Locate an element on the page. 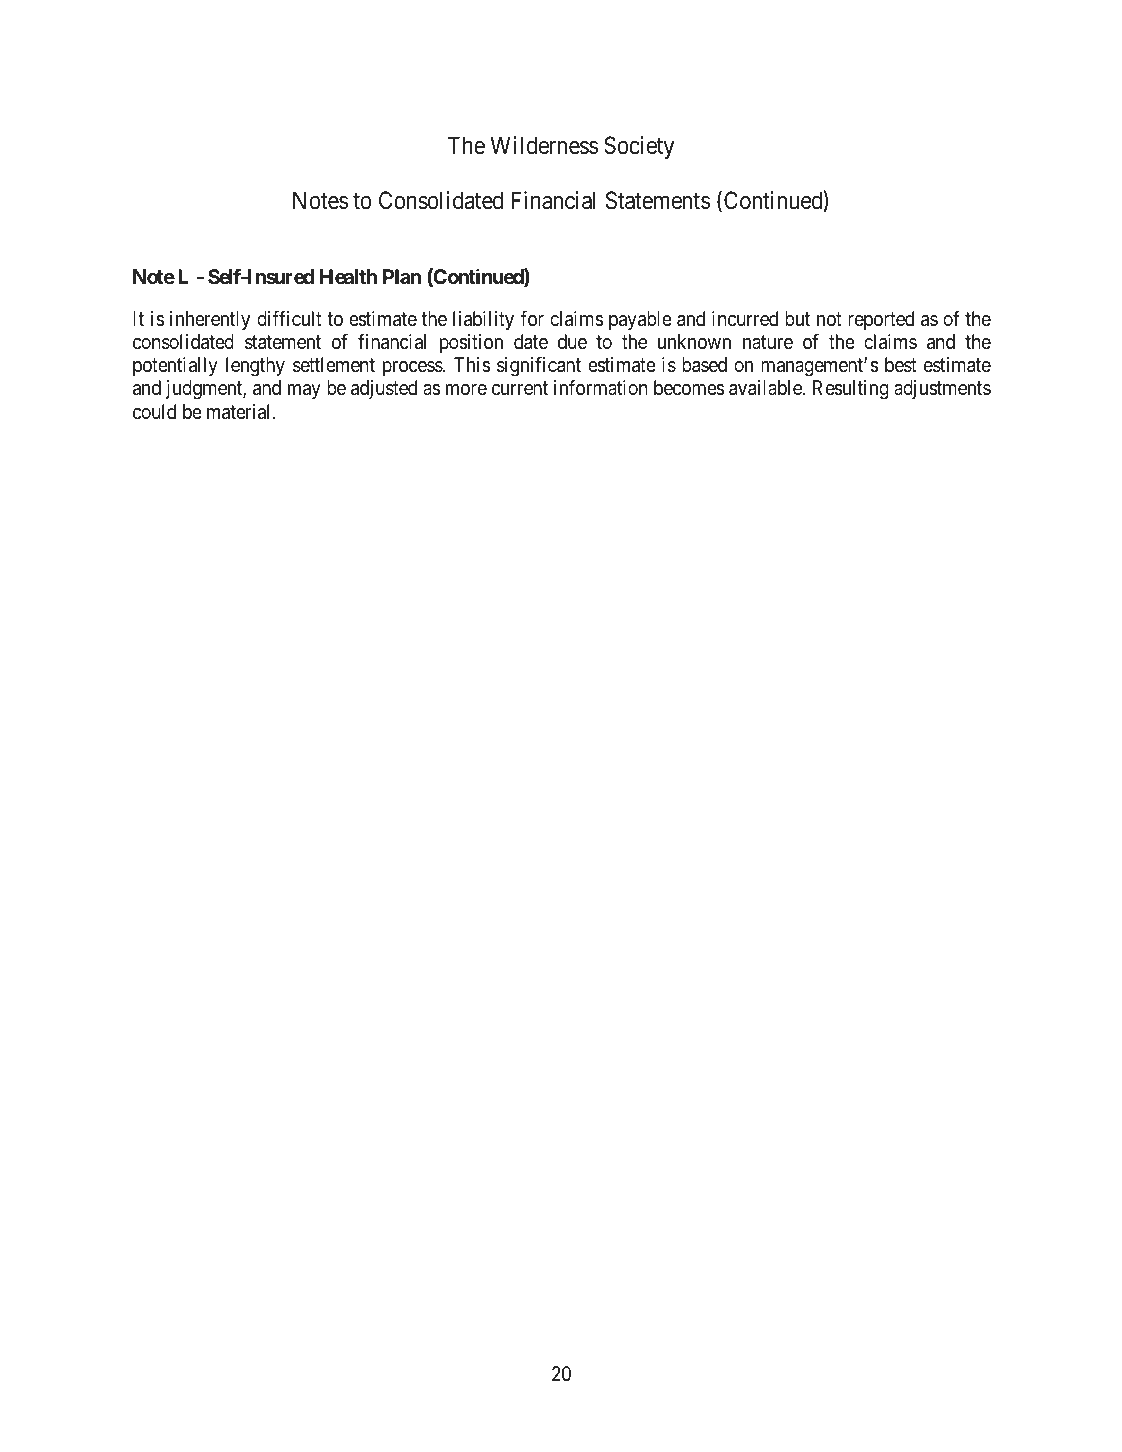  payable is located at coordinates (640, 320).
